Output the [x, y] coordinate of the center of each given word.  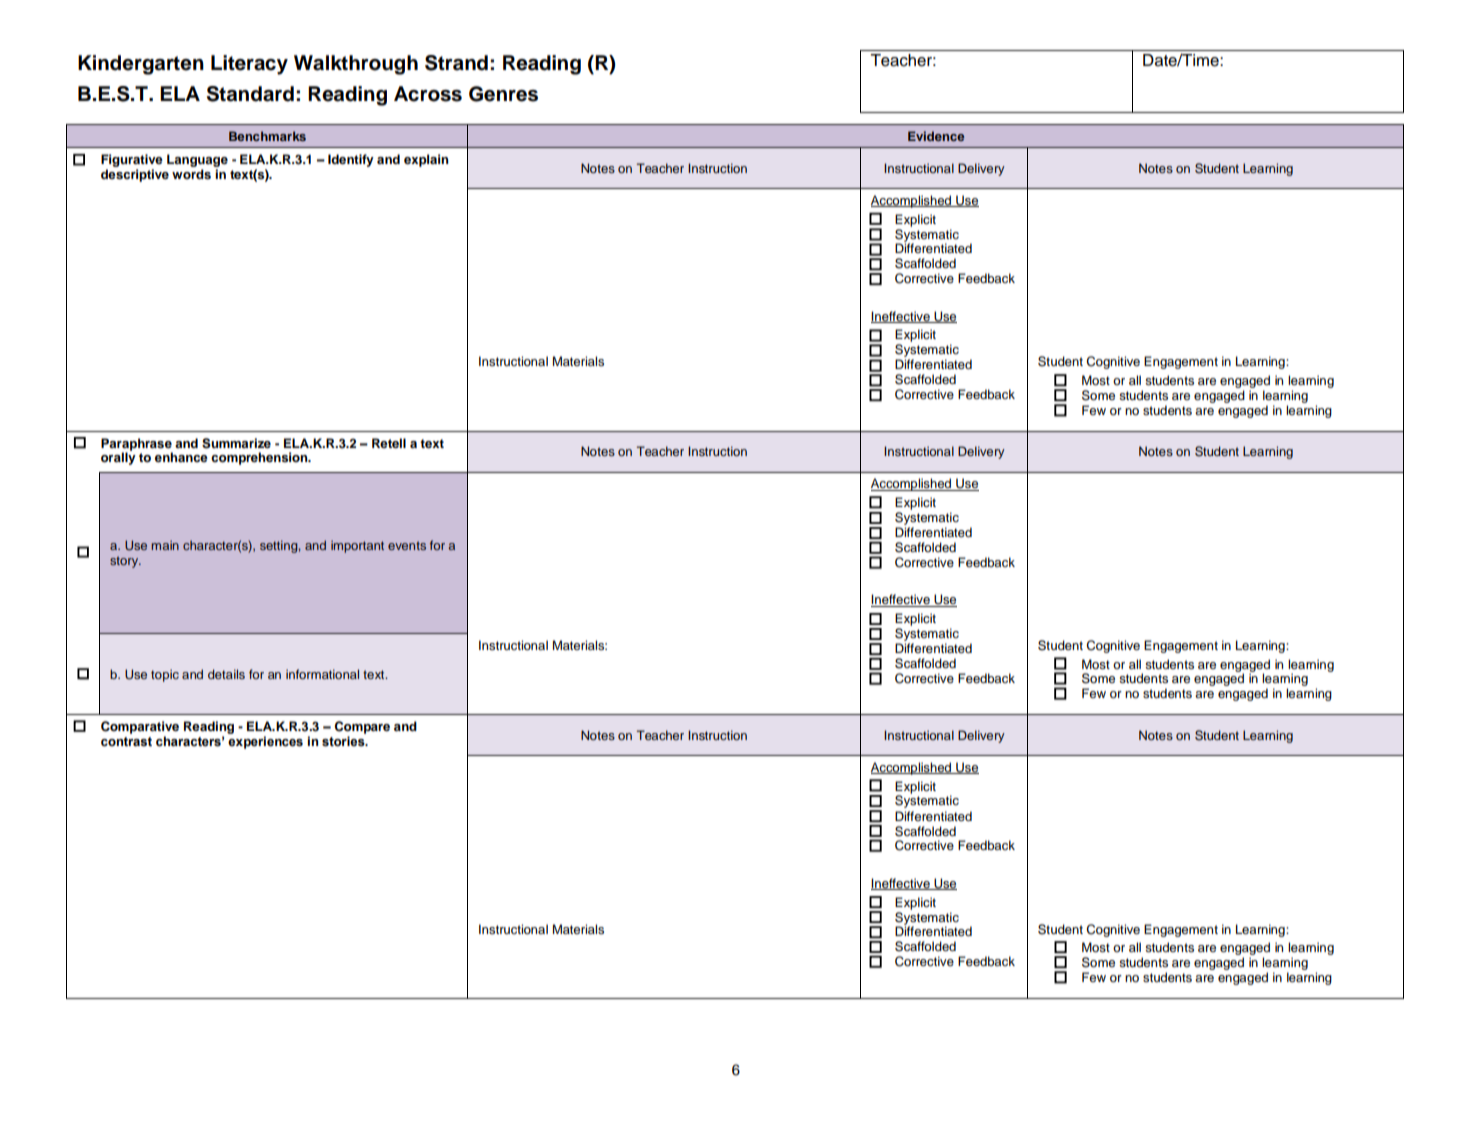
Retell [389, 443]
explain [426, 160]
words [191, 174]
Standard [250, 94]
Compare [362, 727]
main [165, 545]
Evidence [936, 136]
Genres [503, 94]
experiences [265, 742]
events [407, 545]
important [357, 546]
